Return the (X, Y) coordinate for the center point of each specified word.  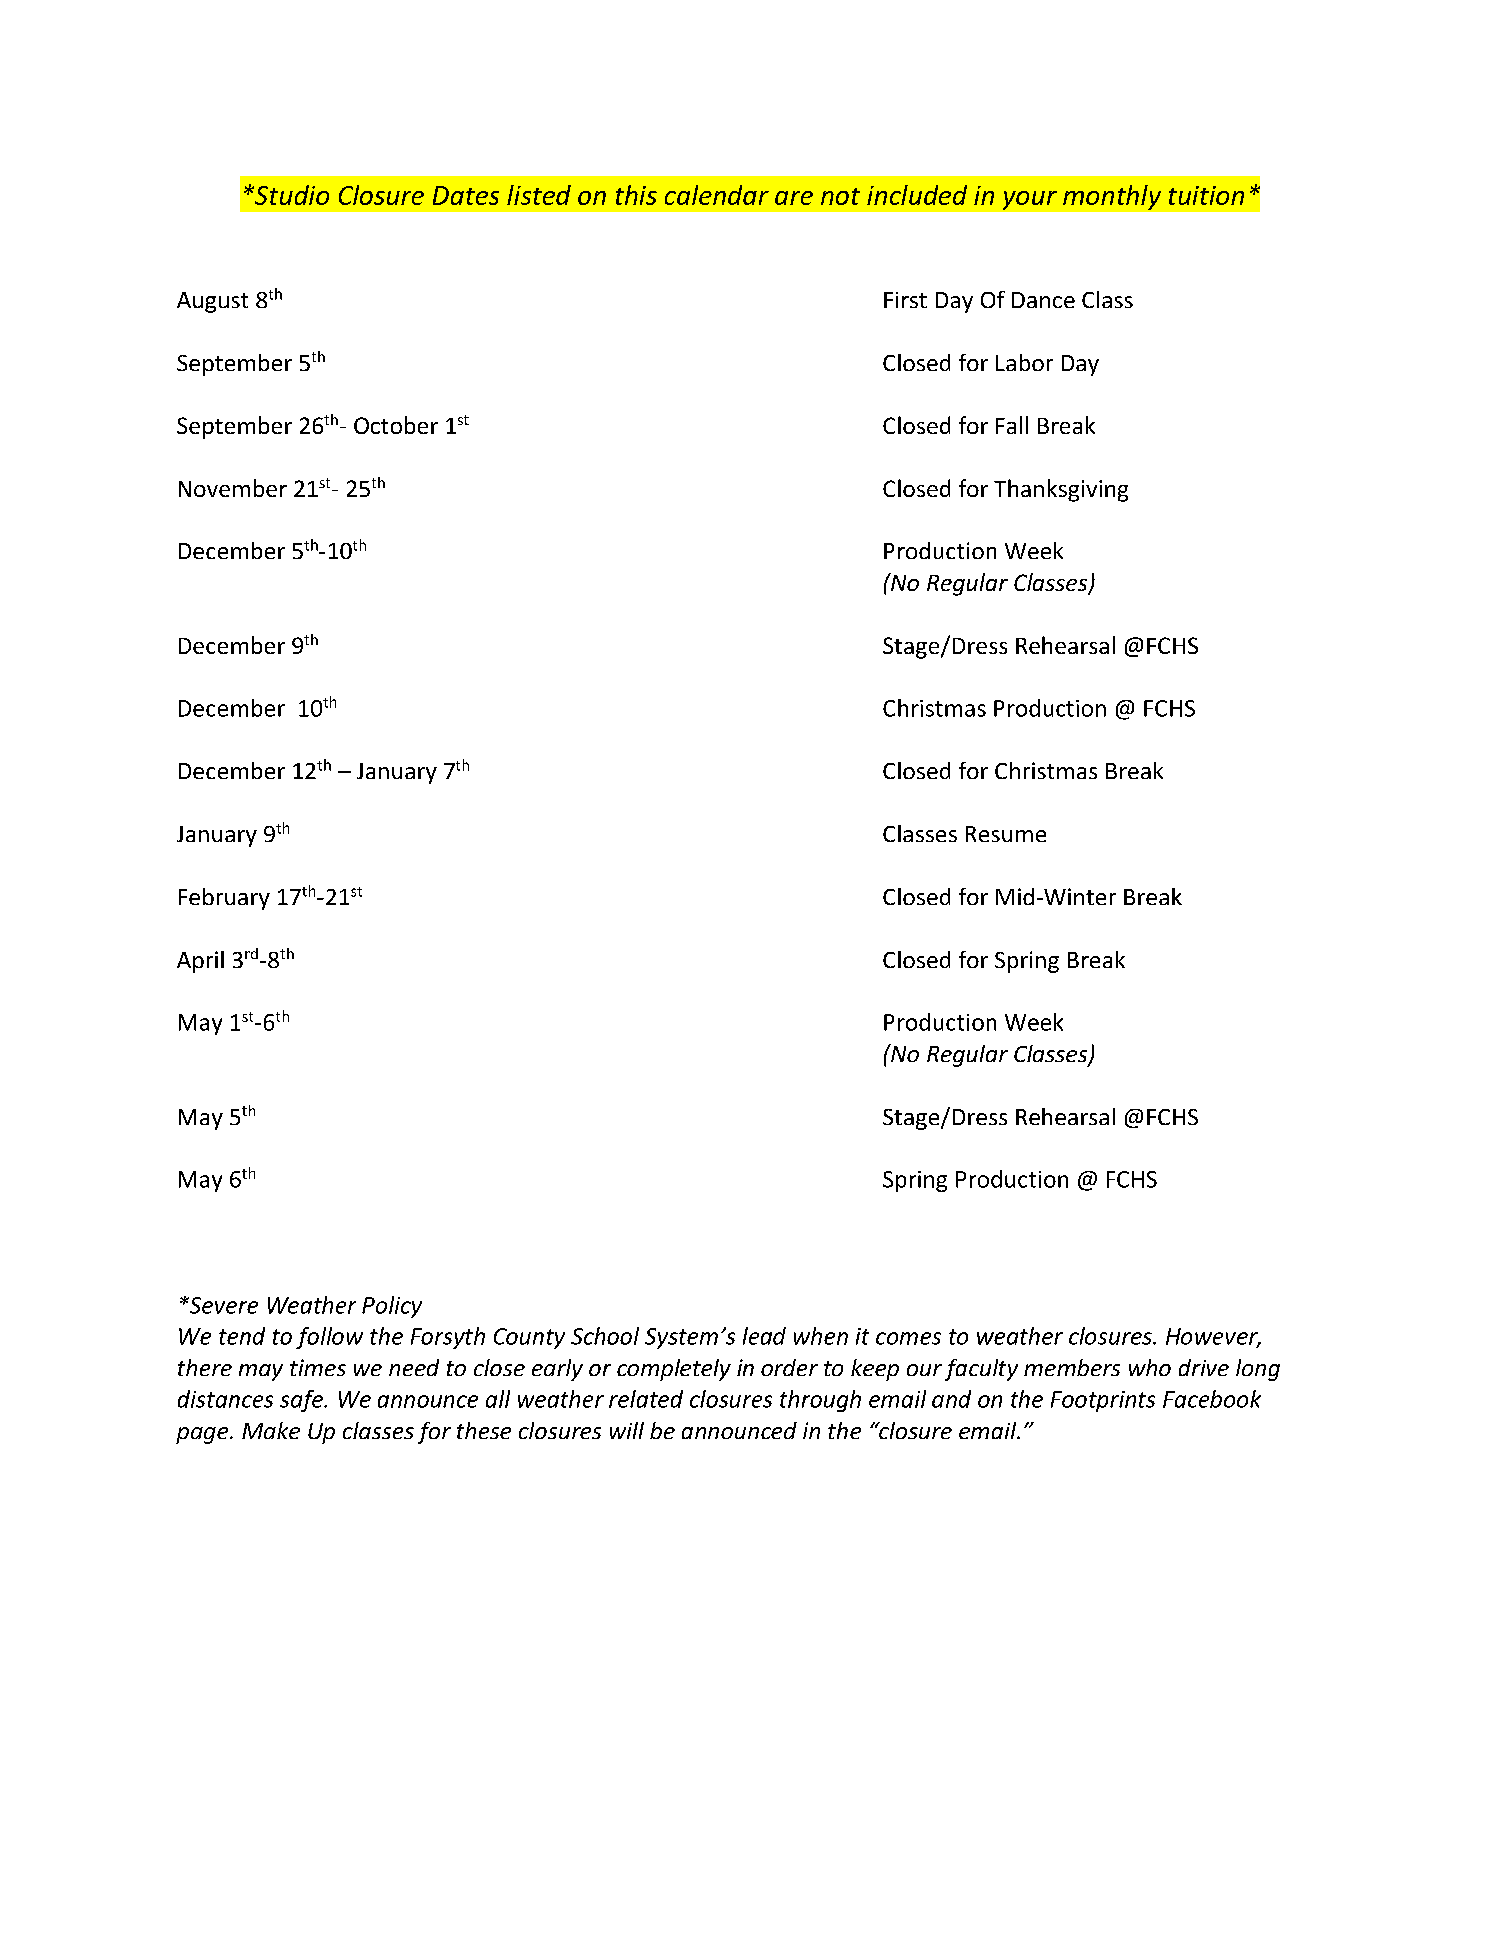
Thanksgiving (1061, 490)
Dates (466, 195)
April (200, 962)
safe (302, 1401)
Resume (1006, 834)
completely (674, 1370)
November (233, 488)
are (794, 198)
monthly (1112, 197)
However (1213, 1337)
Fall (1012, 425)
